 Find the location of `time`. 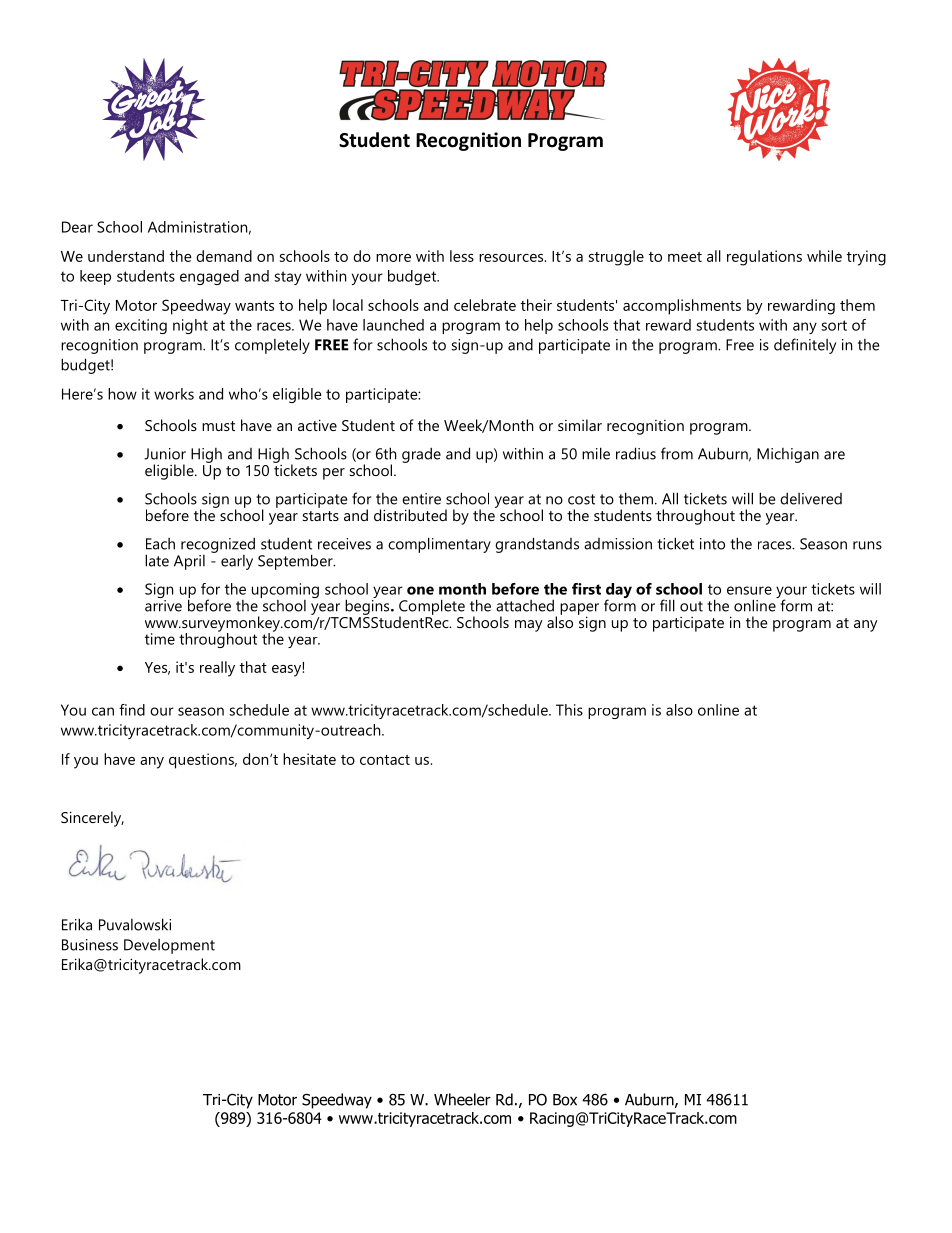

time is located at coordinates (160, 639).
